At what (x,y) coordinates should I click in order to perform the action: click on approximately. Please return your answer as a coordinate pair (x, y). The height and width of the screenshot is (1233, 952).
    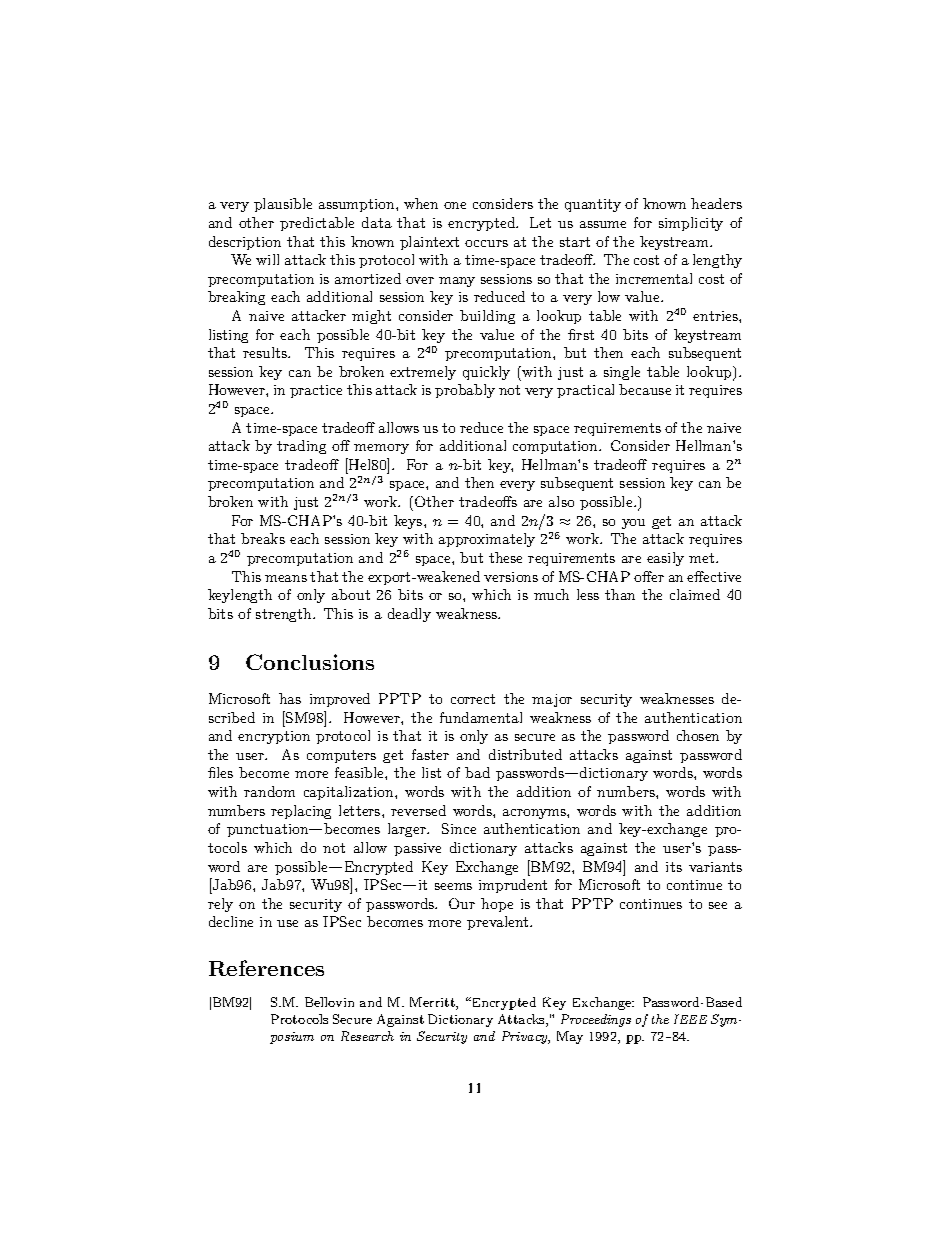
    Looking at the image, I should click on (487, 540).
